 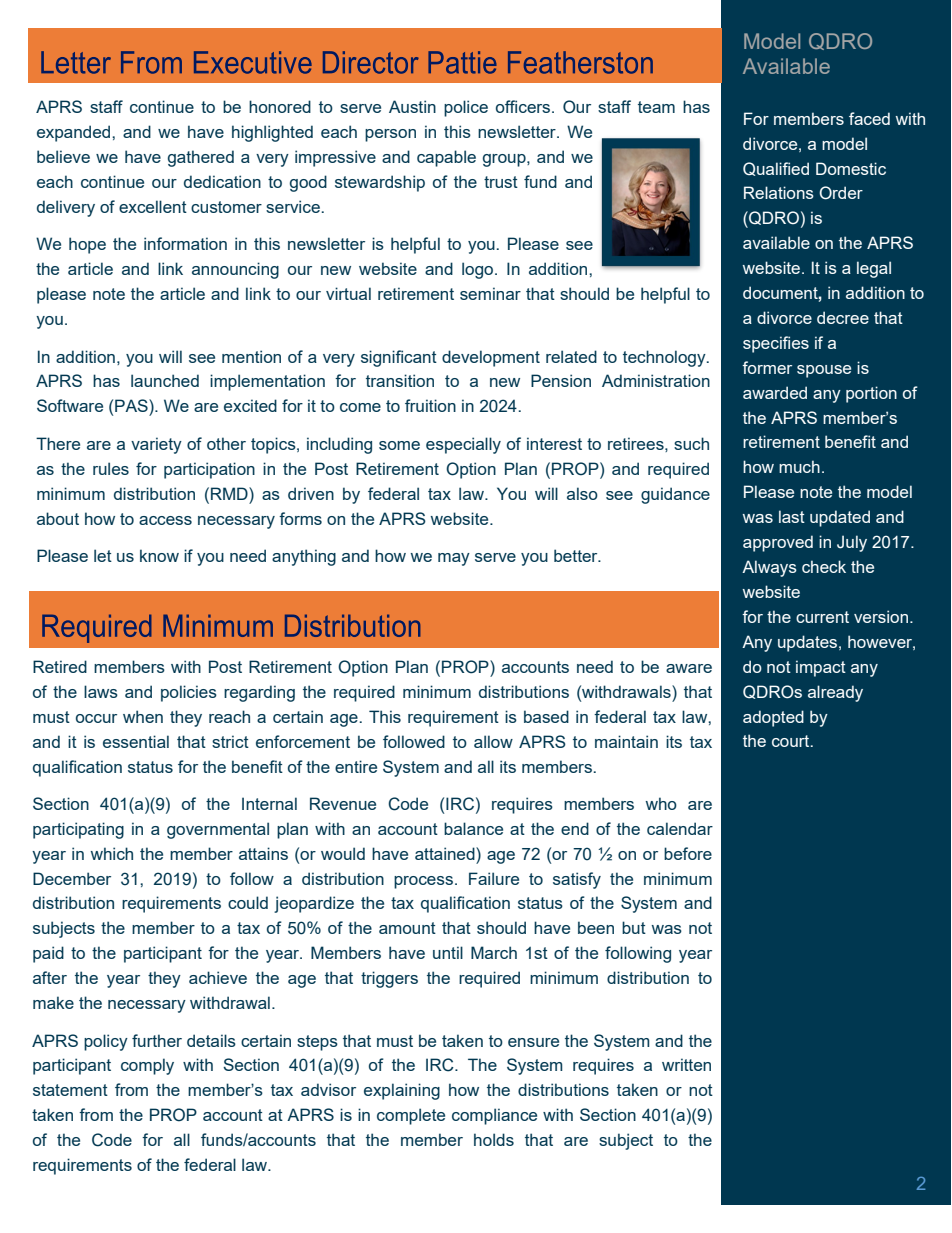 What do you see at coordinates (75, 133) in the page?
I see `expanded` at bounding box center [75, 133].
